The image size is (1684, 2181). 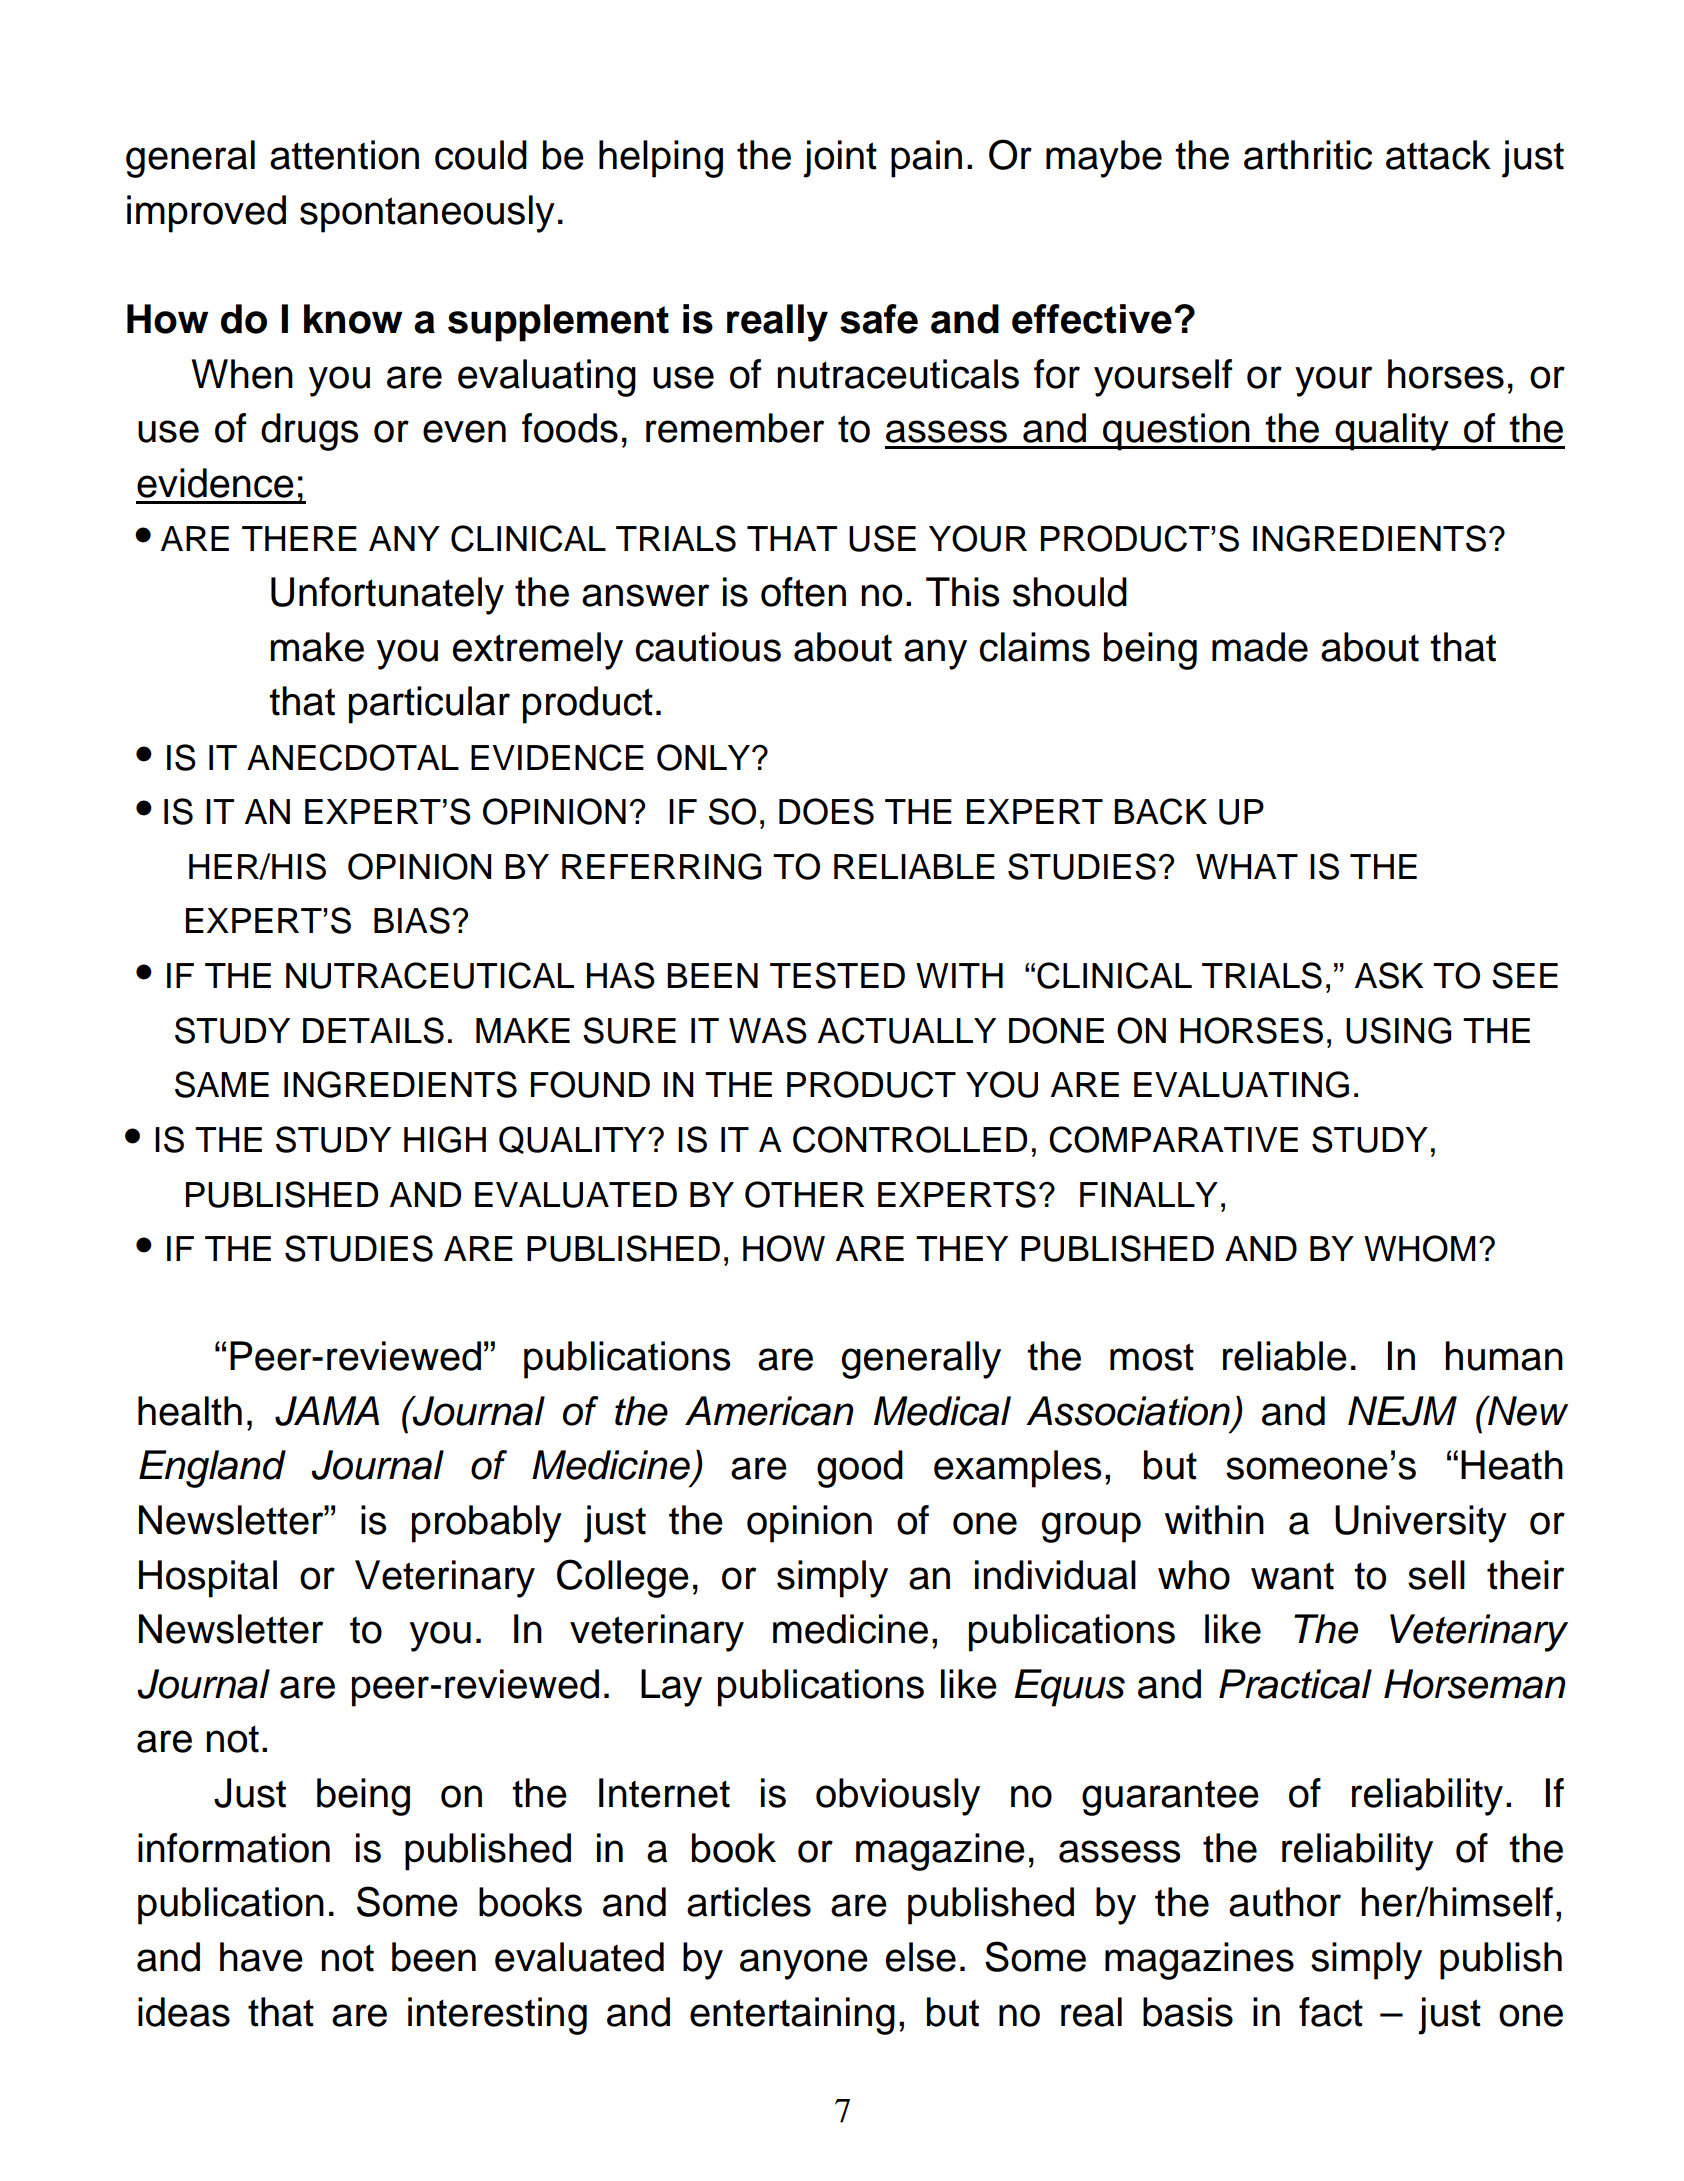 What do you see at coordinates (826, 811) in the screenshot?
I see `DOES` at bounding box center [826, 811].
